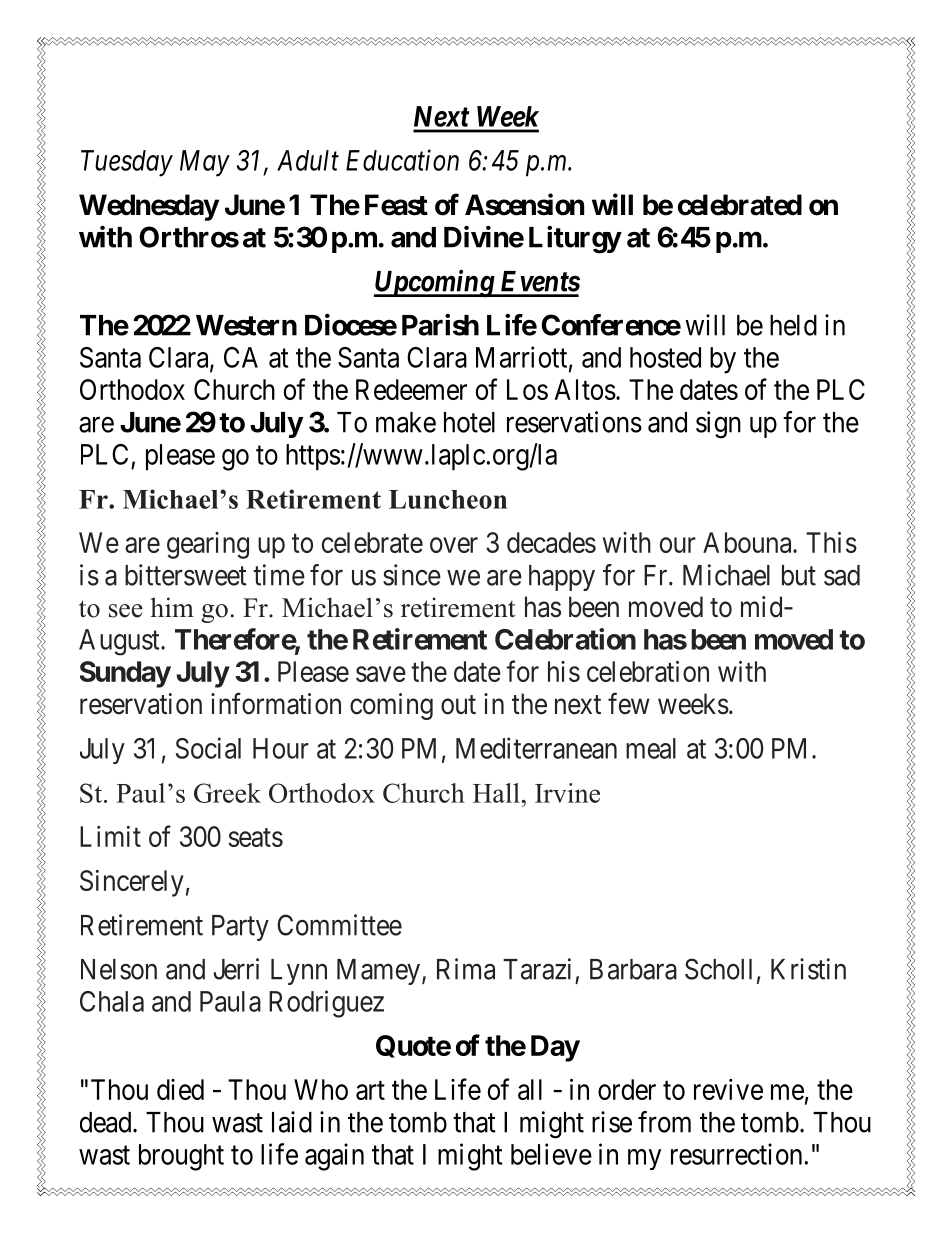 The height and width of the document is (1233, 952). What do you see at coordinates (181, 1157) in the document?
I see `brought` at bounding box center [181, 1157].
